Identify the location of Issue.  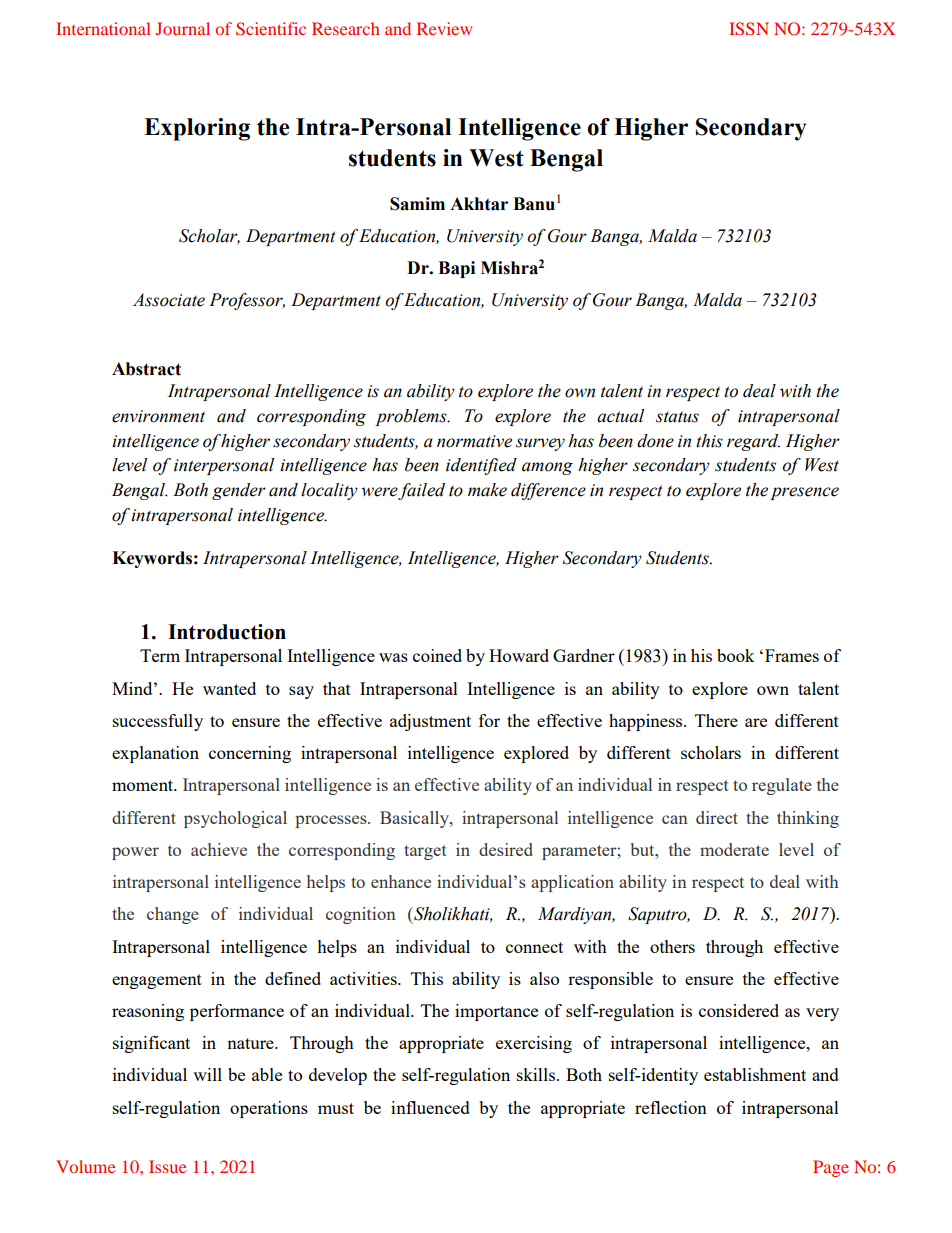
(167, 1166).
